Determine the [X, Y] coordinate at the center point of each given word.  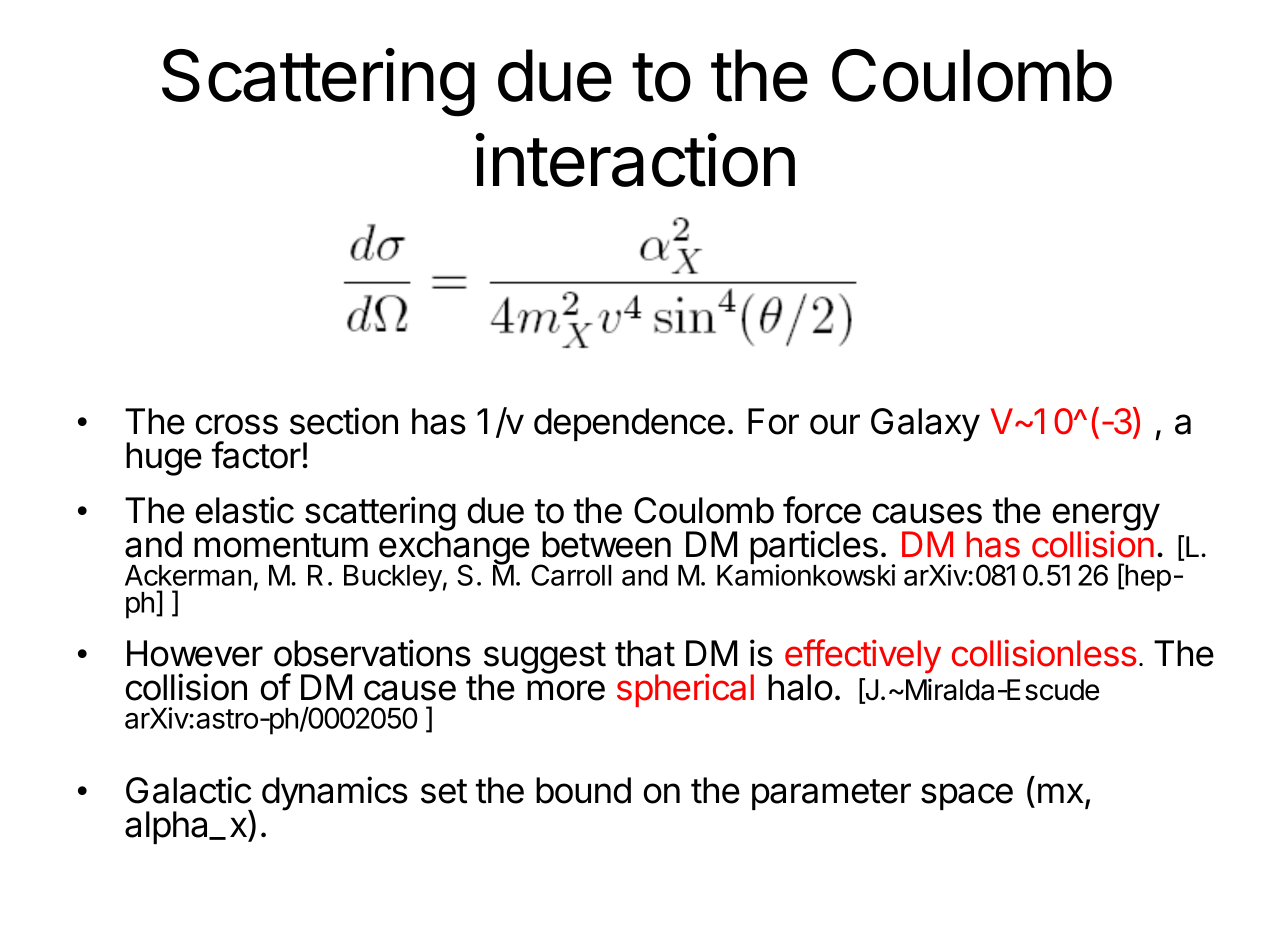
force [822, 510]
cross [236, 424]
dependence [629, 424]
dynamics [335, 793]
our [835, 424]
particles [815, 548]
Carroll [571, 575]
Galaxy [925, 425]
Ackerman [188, 575]
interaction [635, 160]
